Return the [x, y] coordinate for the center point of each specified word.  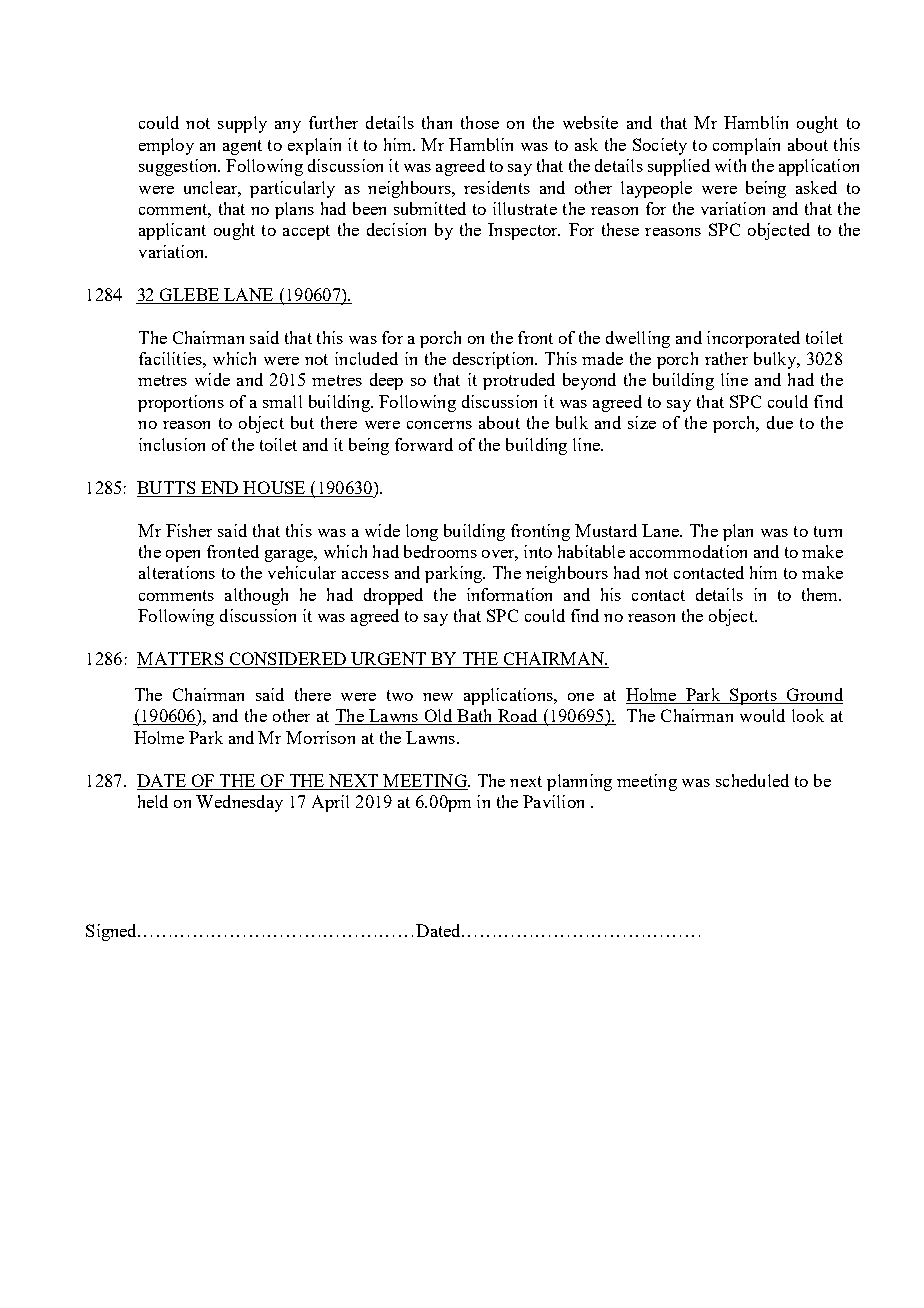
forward [424, 444]
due [780, 422]
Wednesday [239, 803]
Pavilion [553, 801]
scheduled [752, 780]
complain [746, 146]
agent [242, 147]
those [480, 122]
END [219, 487]
